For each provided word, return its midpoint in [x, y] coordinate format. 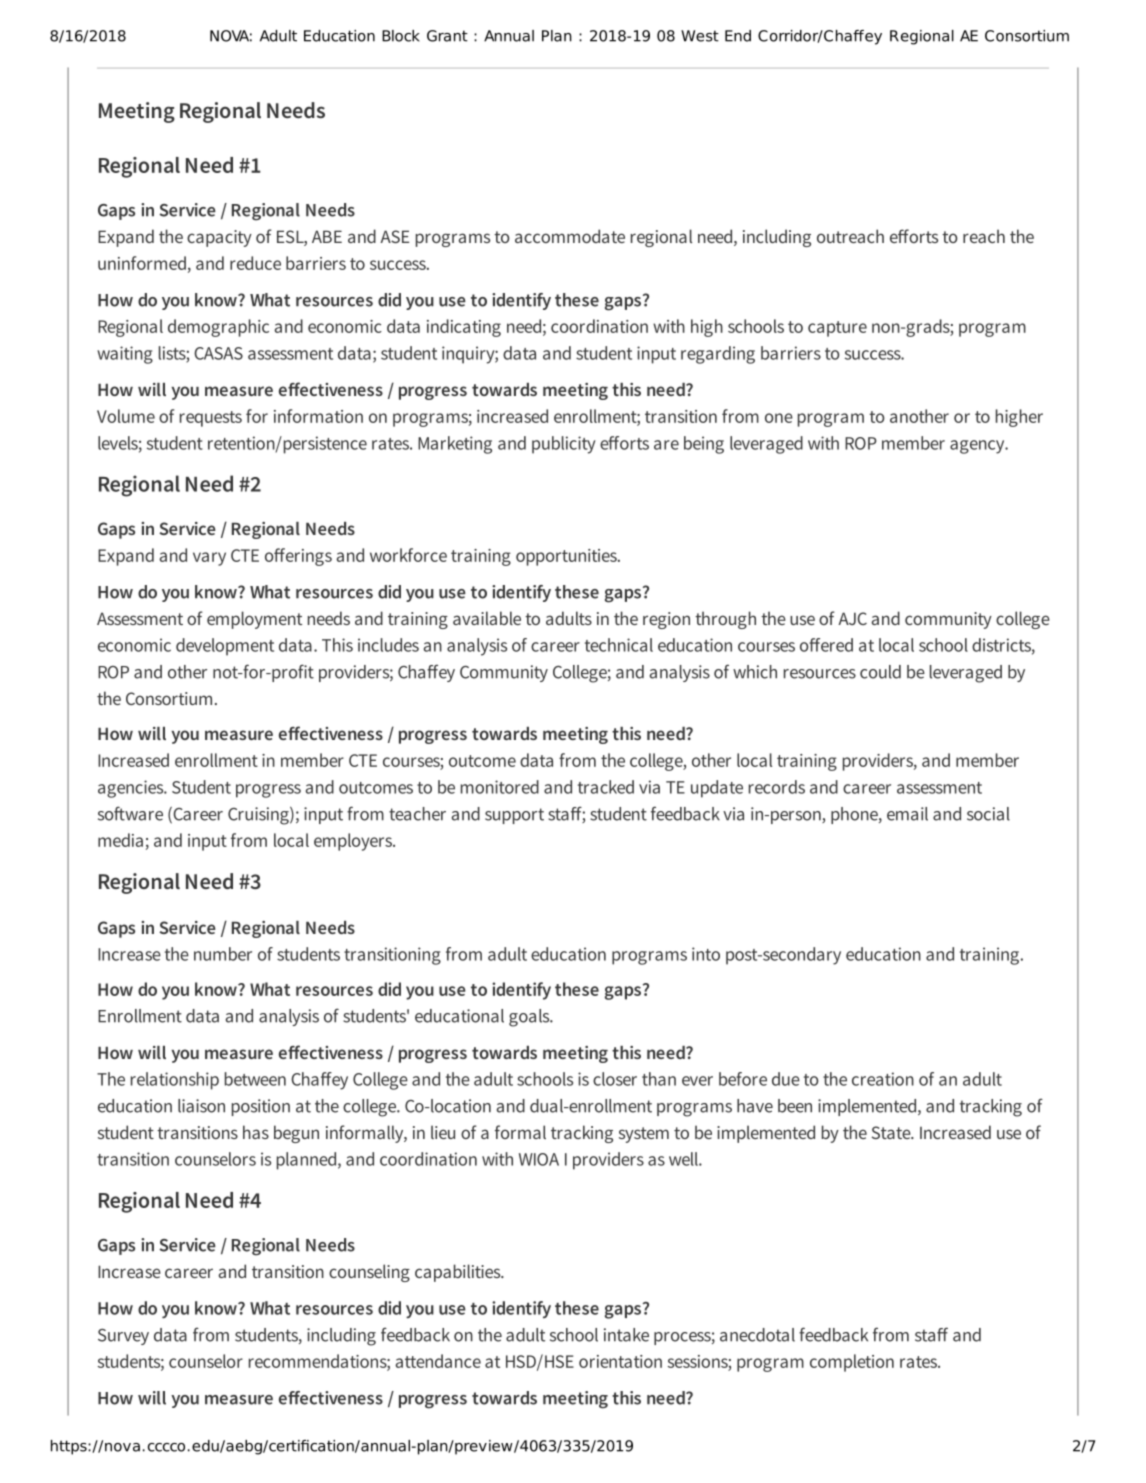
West [700, 36]
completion [852, 1363]
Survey [123, 1337]
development [225, 647]
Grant [447, 36]
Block [401, 36]
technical [619, 645]
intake [626, 1335]
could [880, 672]
